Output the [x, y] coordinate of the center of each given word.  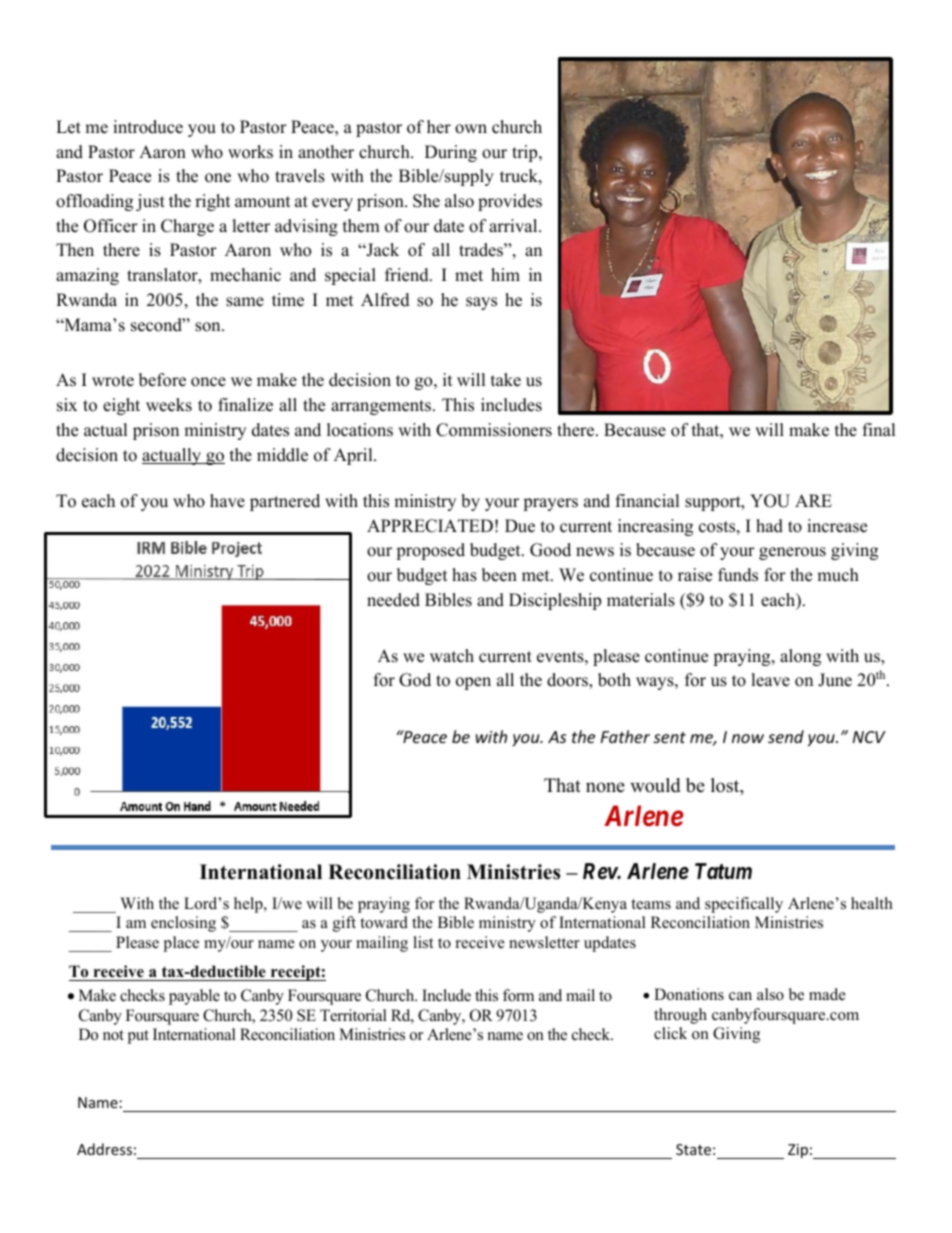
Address [104, 1149]
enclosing [183, 924]
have [227, 501]
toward [384, 922]
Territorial [353, 1015]
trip [526, 153]
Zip [798, 1151]
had [769, 526]
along [800, 657]
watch [452, 656]
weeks [169, 405]
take [506, 380]
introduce [148, 127]
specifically [744, 905]
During [451, 153]
